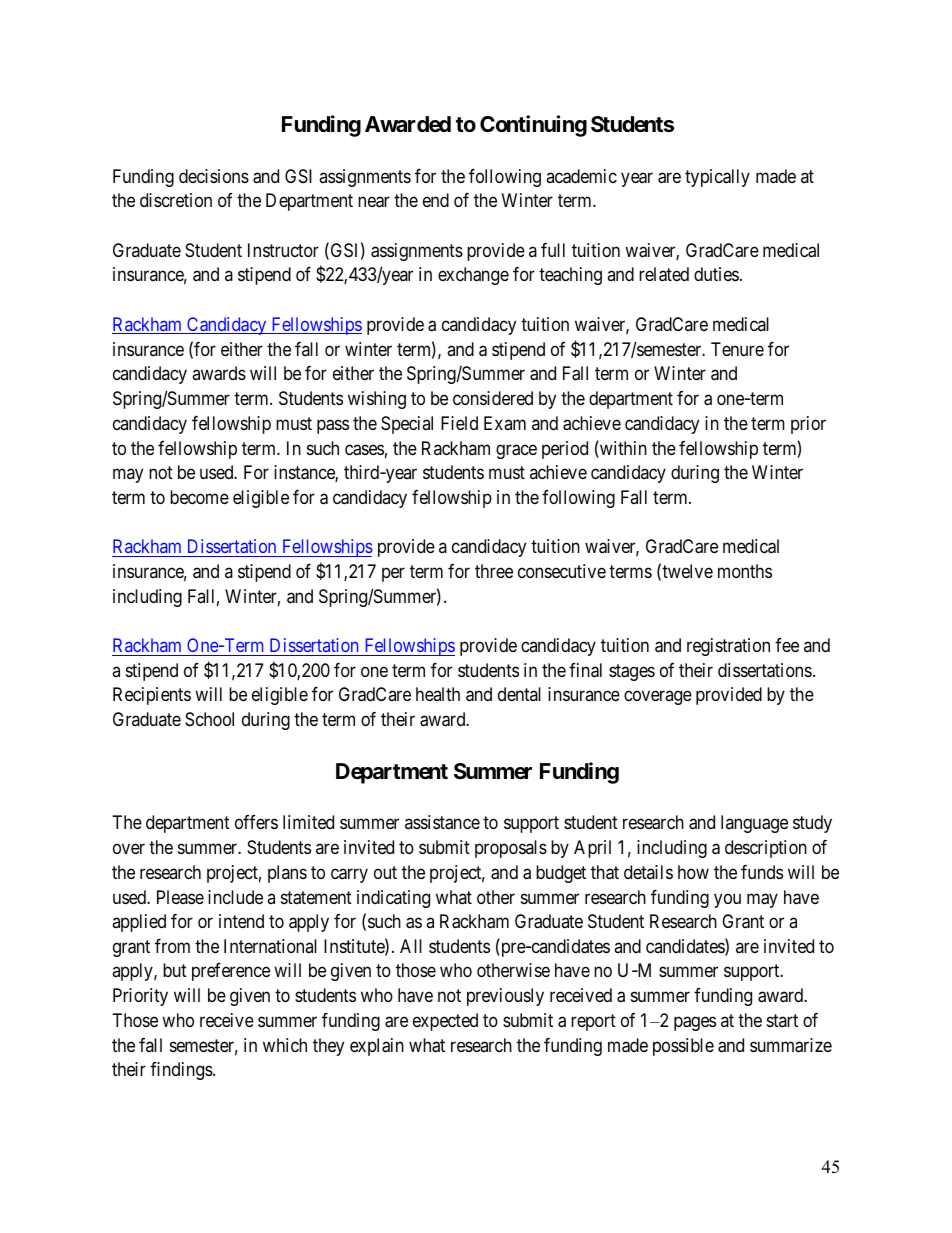  Describe the element at coordinates (717, 178) in the screenshot. I see `typically` at that location.
